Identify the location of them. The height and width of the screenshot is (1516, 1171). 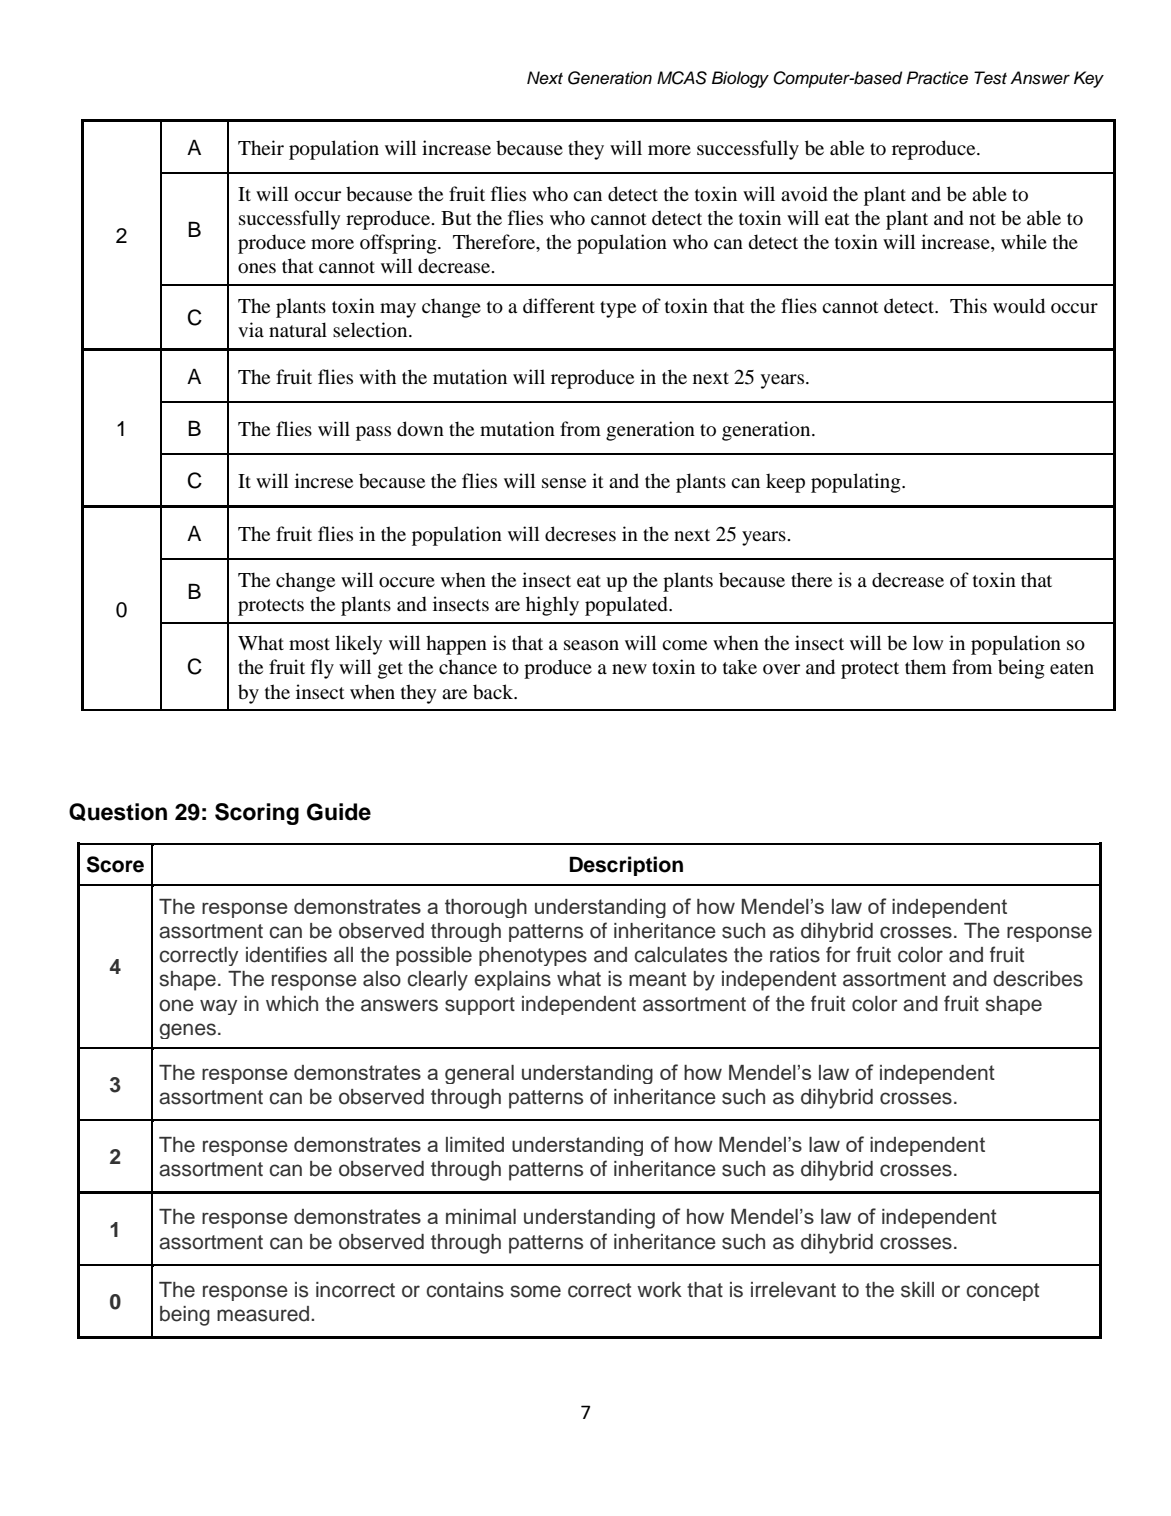
(925, 666).
